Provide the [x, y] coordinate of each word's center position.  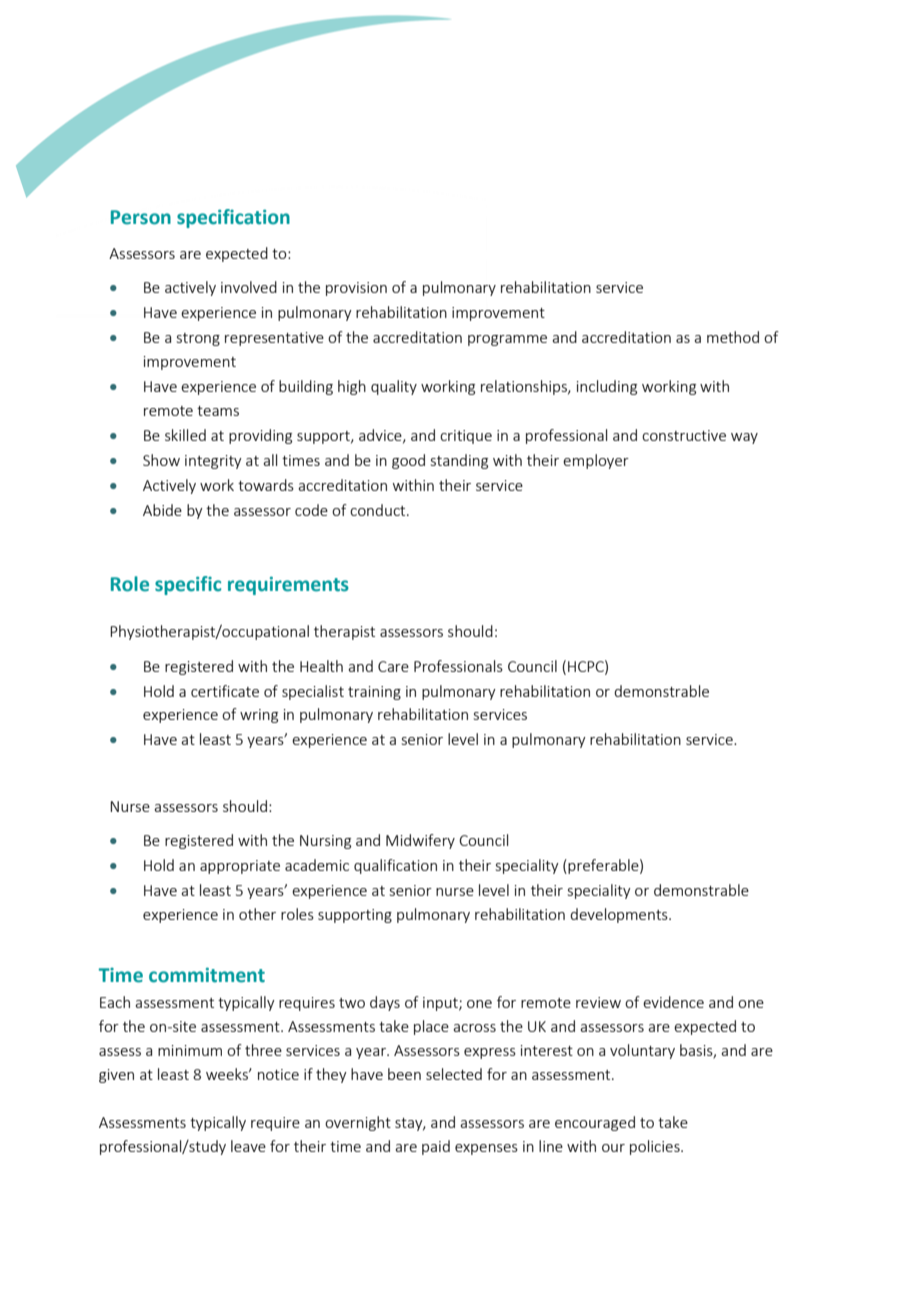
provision [356, 289]
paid [436, 1147]
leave [248, 1146]
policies [656, 1147]
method [733, 337]
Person [141, 217]
